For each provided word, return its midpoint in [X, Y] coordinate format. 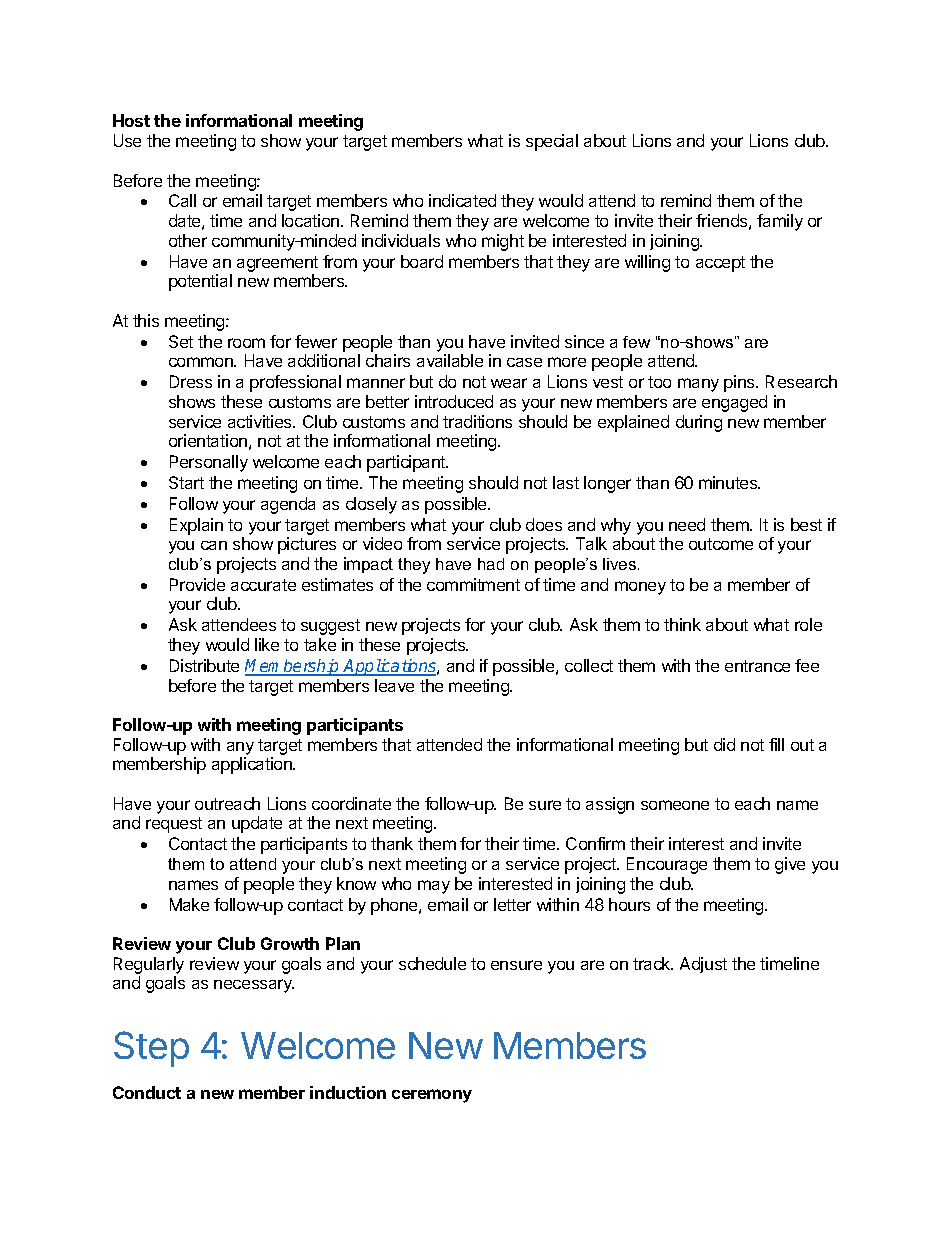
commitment [473, 584]
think [682, 624]
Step [151, 1049]
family [780, 222]
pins [740, 383]
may [434, 887]
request [174, 825]
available [450, 360]
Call [182, 200]
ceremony [432, 1096]
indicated [462, 200]
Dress [191, 381]
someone [675, 805]
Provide [197, 584]
